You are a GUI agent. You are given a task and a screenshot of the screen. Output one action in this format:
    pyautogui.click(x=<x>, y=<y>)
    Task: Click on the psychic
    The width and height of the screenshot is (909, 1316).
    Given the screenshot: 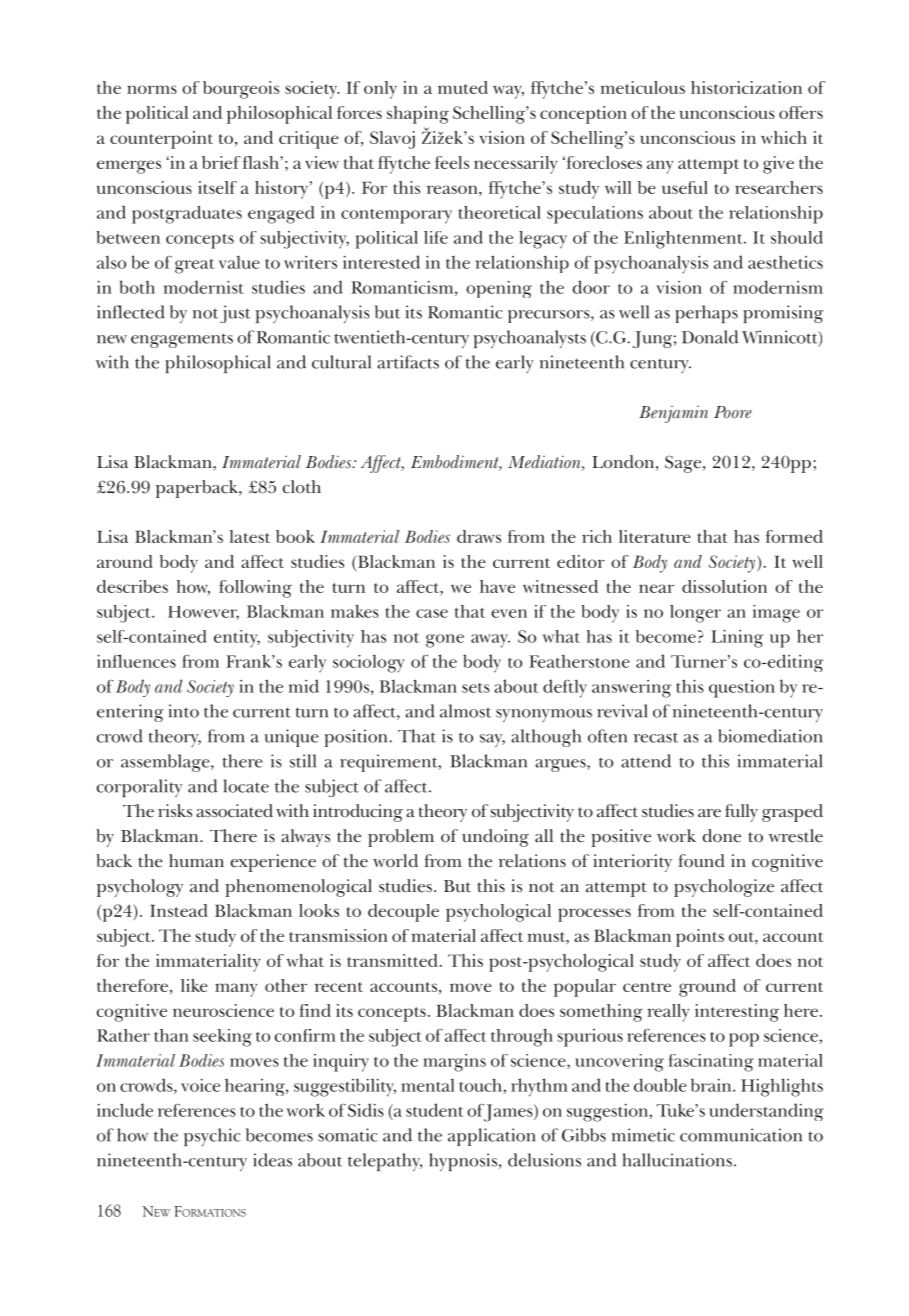 What is the action you would take?
    pyautogui.click(x=212, y=1137)
